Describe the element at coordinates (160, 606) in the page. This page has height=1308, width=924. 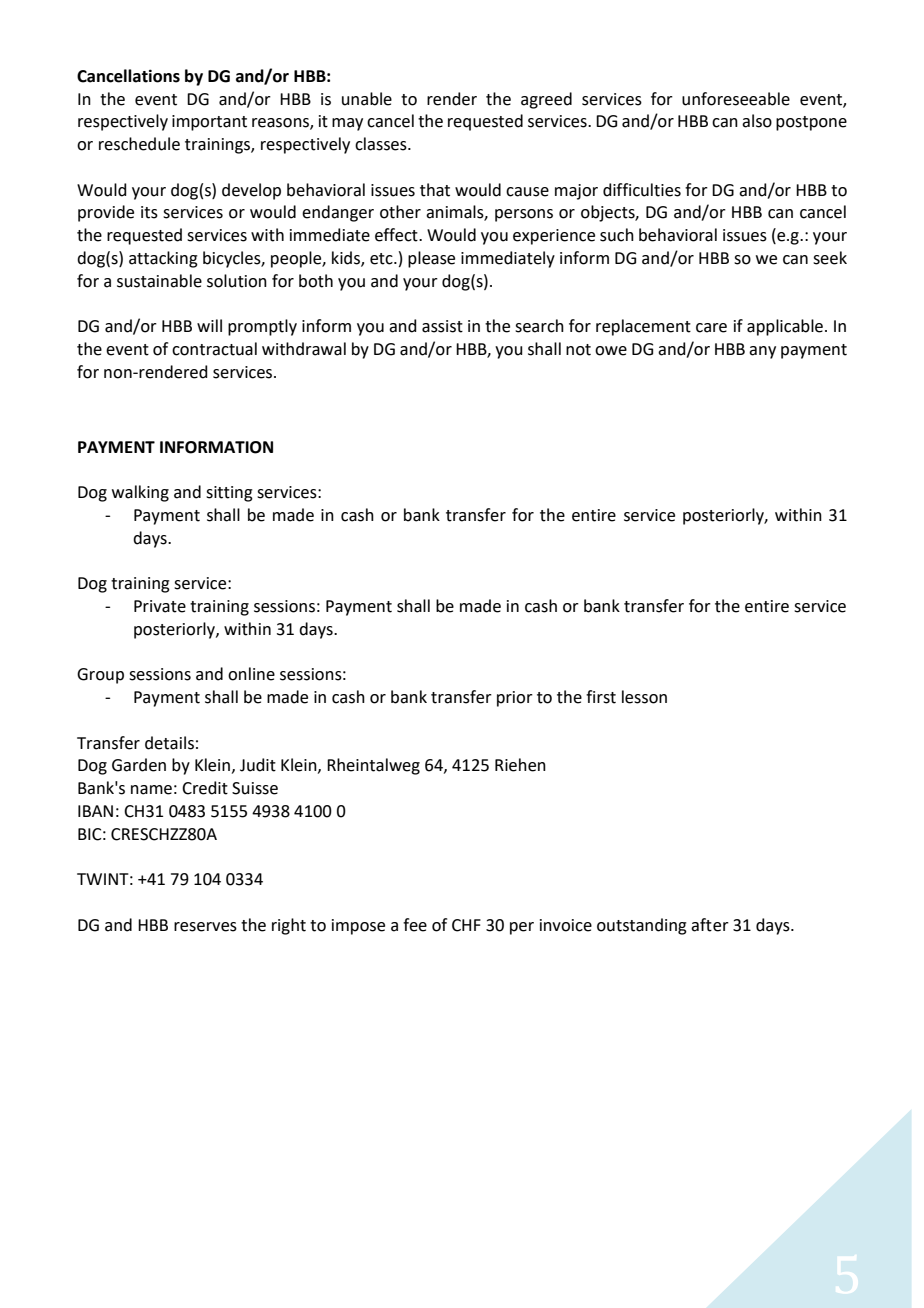
I see `Private` at that location.
